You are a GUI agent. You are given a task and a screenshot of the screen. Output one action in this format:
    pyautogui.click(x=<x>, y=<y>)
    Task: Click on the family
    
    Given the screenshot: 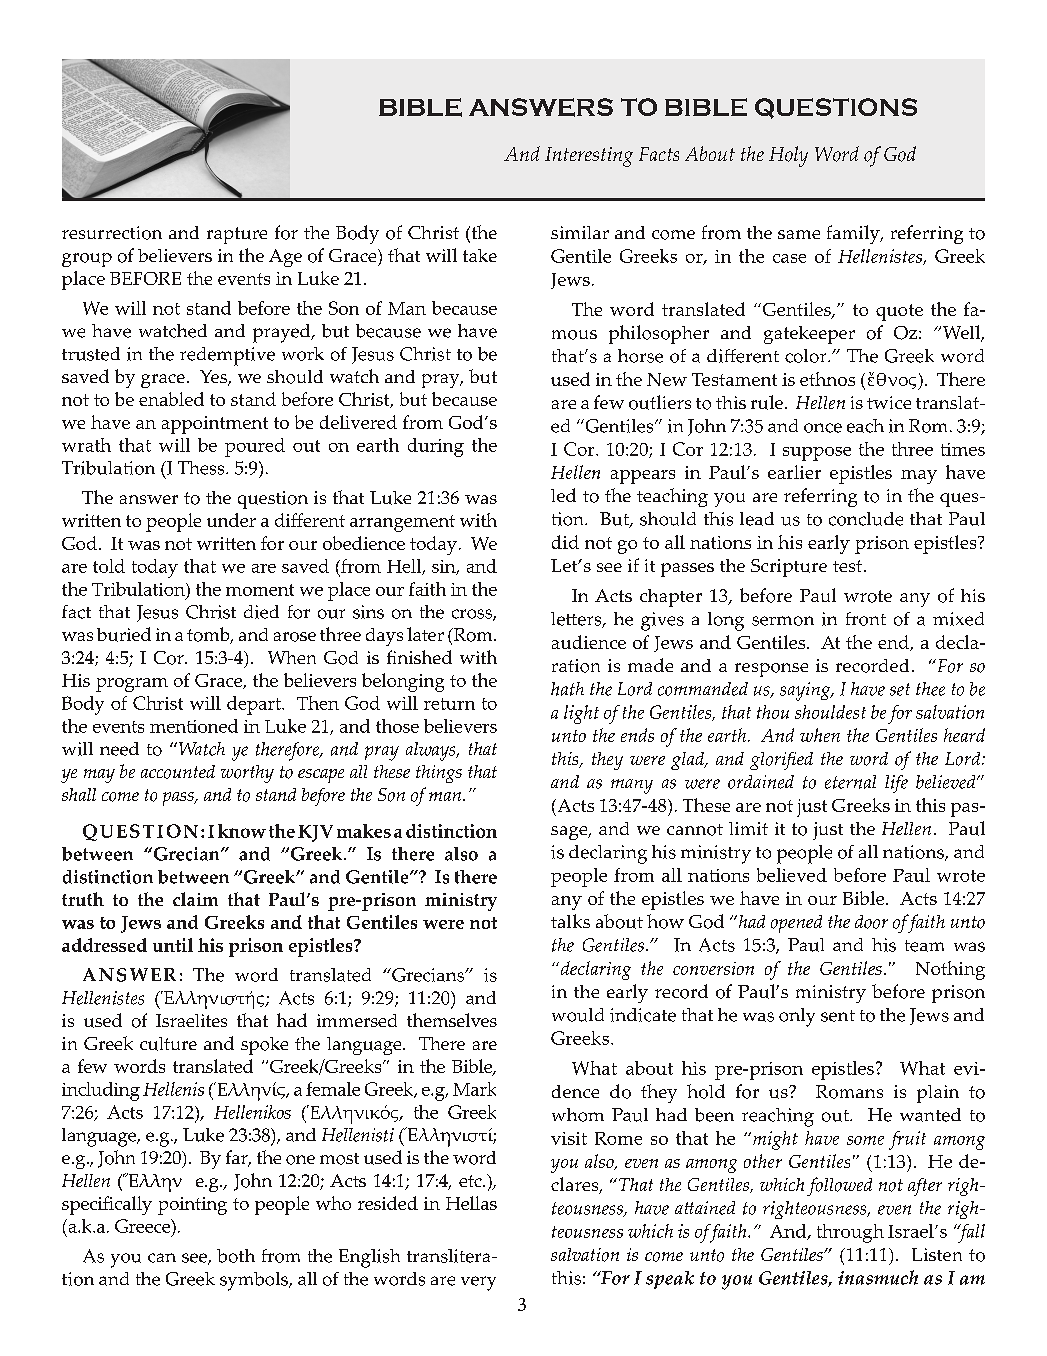 What is the action you would take?
    pyautogui.click(x=854, y=234)
